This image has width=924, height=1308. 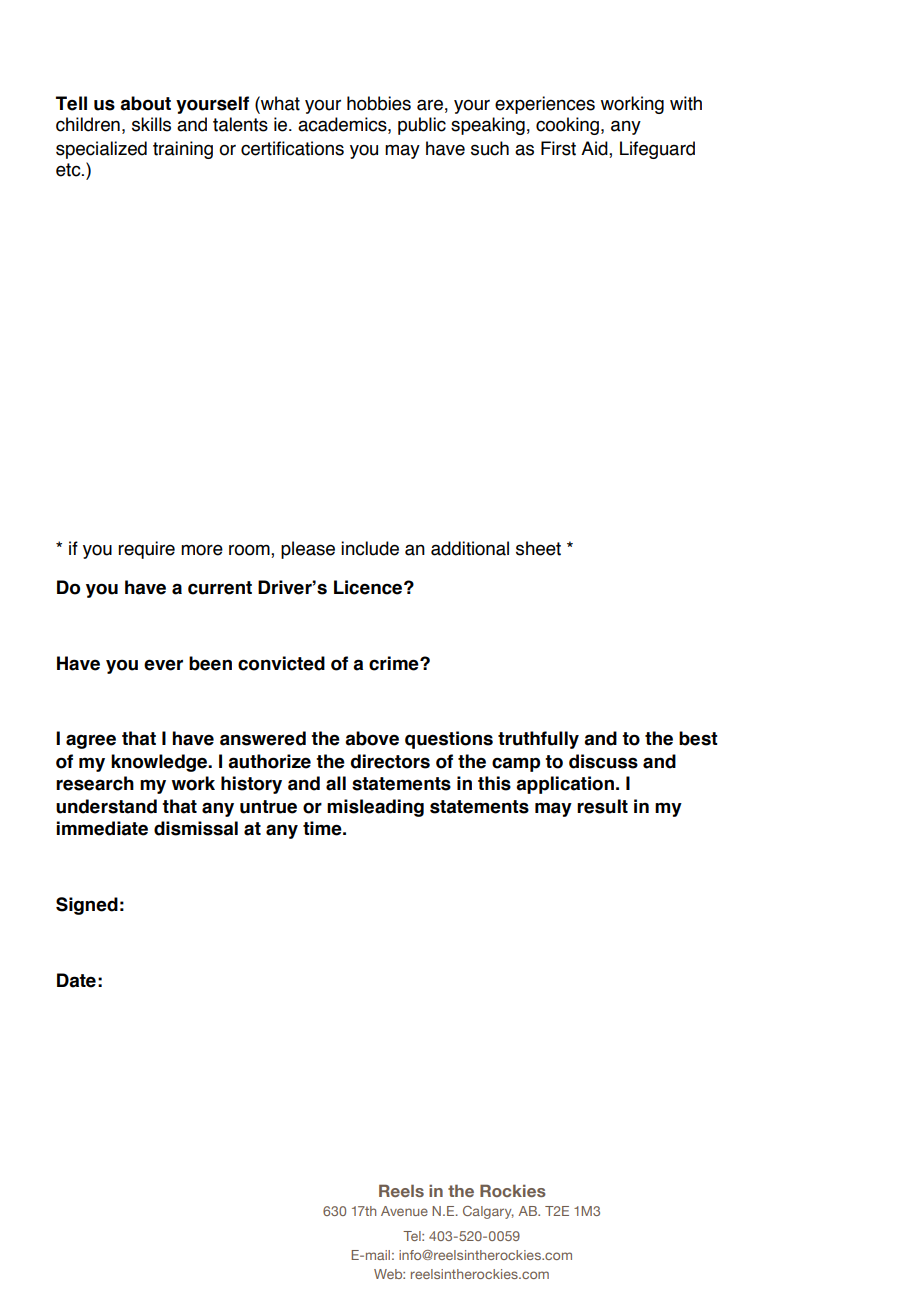 I want to click on Date, so click(x=76, y=980).
